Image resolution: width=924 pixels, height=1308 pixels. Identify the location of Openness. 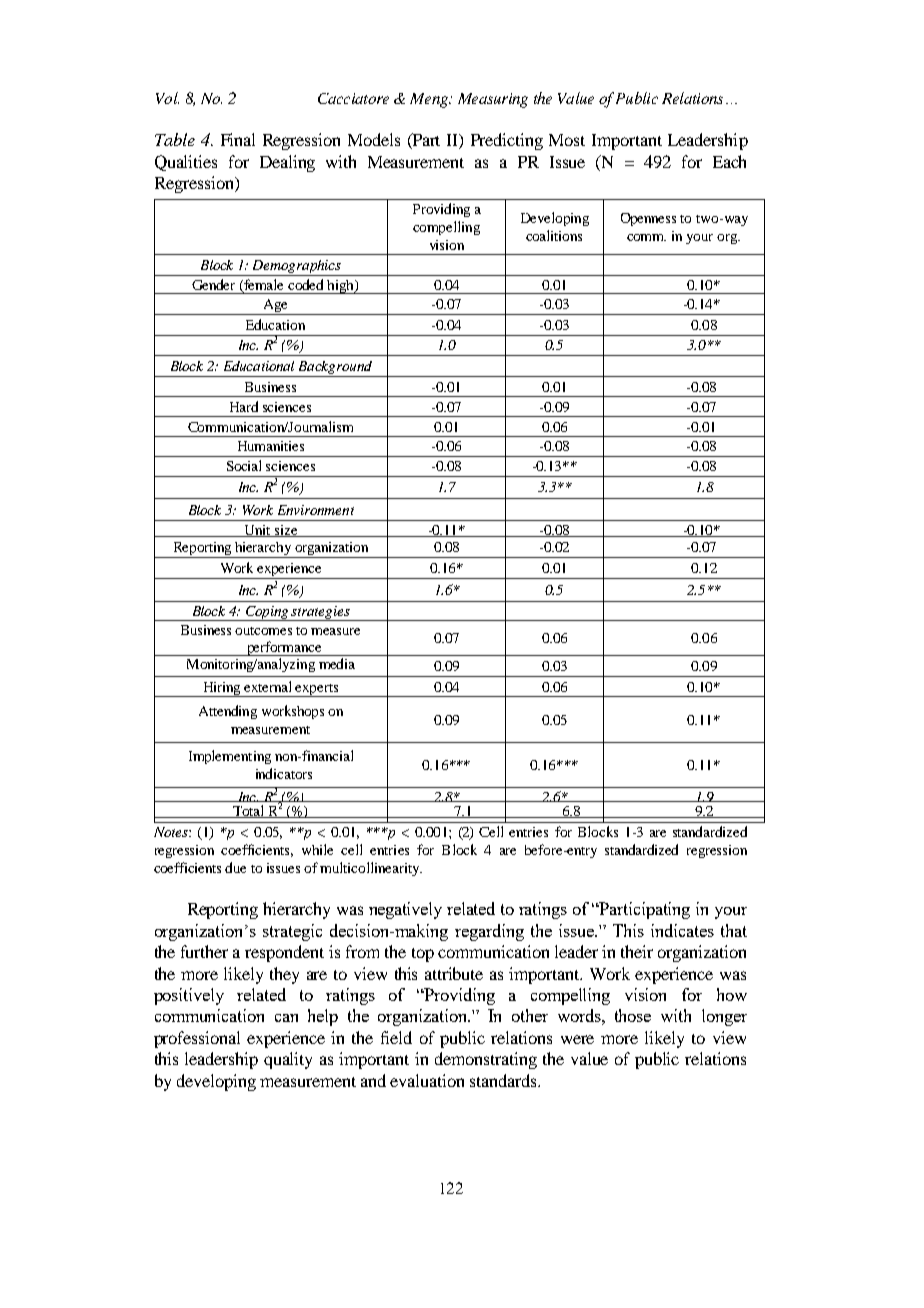
(648, 219).
